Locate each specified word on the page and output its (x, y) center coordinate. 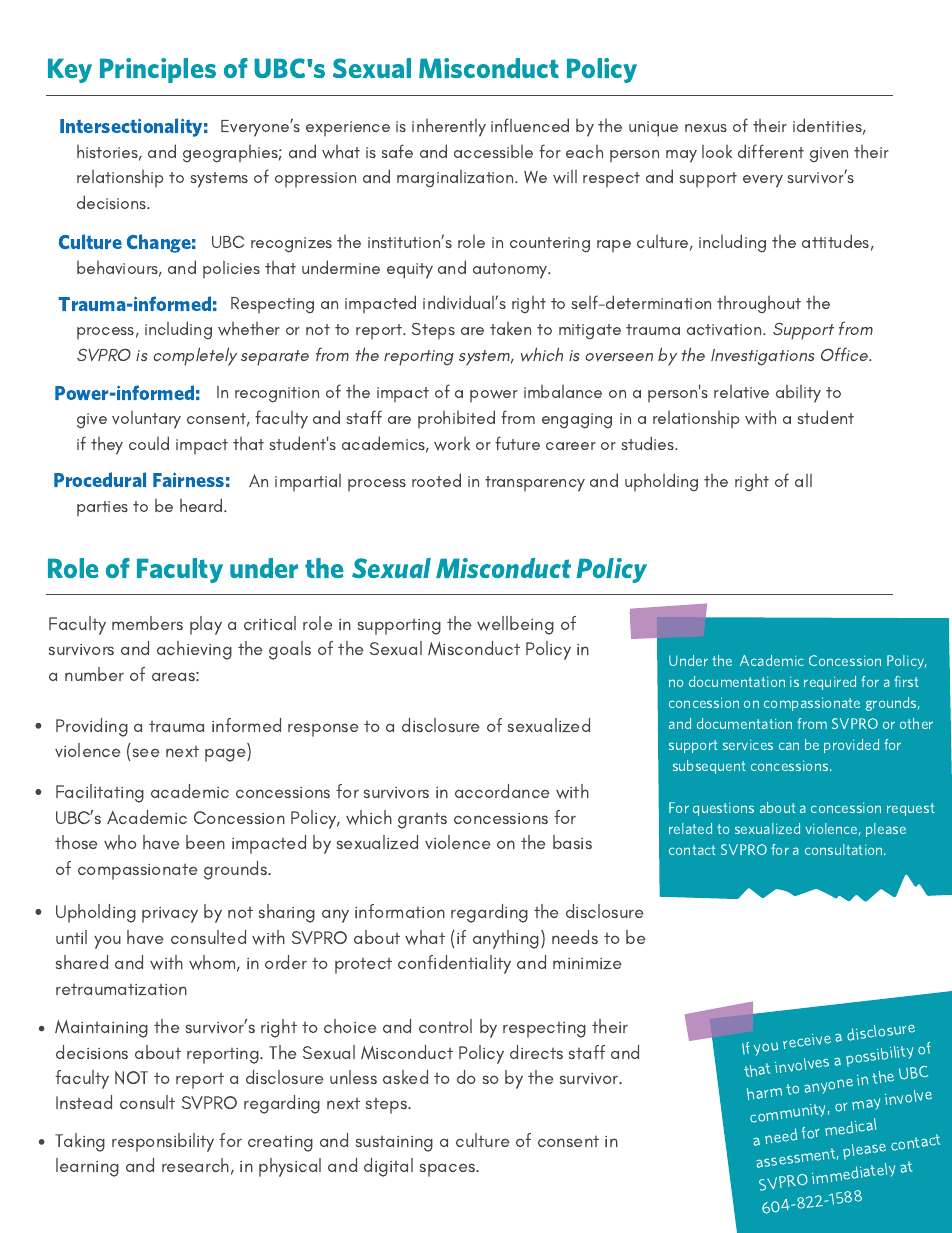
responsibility (163, 1142)
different (771, 151)
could (149, 443)
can (789, 746)
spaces (449, 1170)
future (517, 443)
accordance (502, 791)
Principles (158, 70)
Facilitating (100, 793)
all (803, 480)
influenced (530, 125)
